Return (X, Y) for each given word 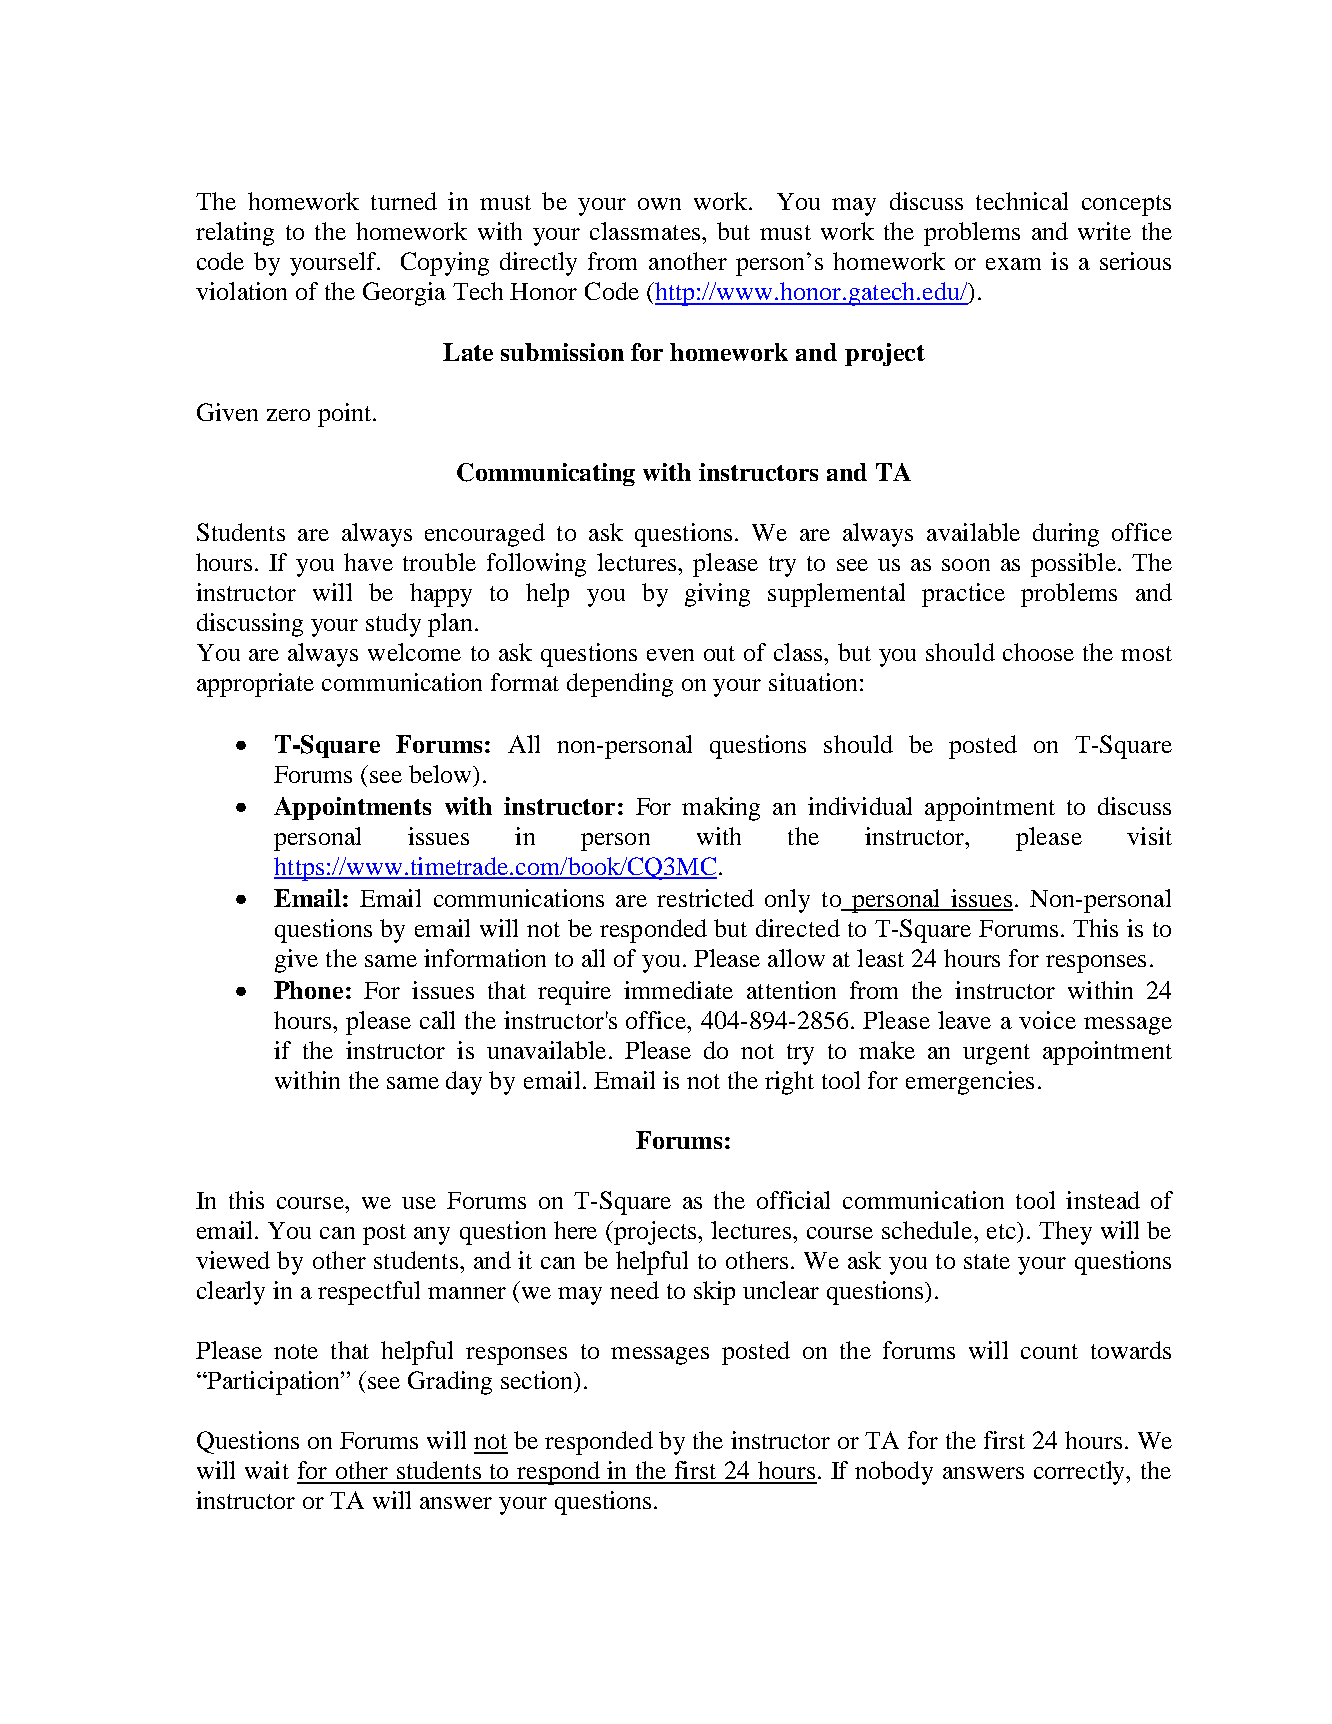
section (538, 1381)
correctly (1081, 1473)
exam (1013, 264)
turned (404, 201)
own (659, 204)
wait (267, 1470)
